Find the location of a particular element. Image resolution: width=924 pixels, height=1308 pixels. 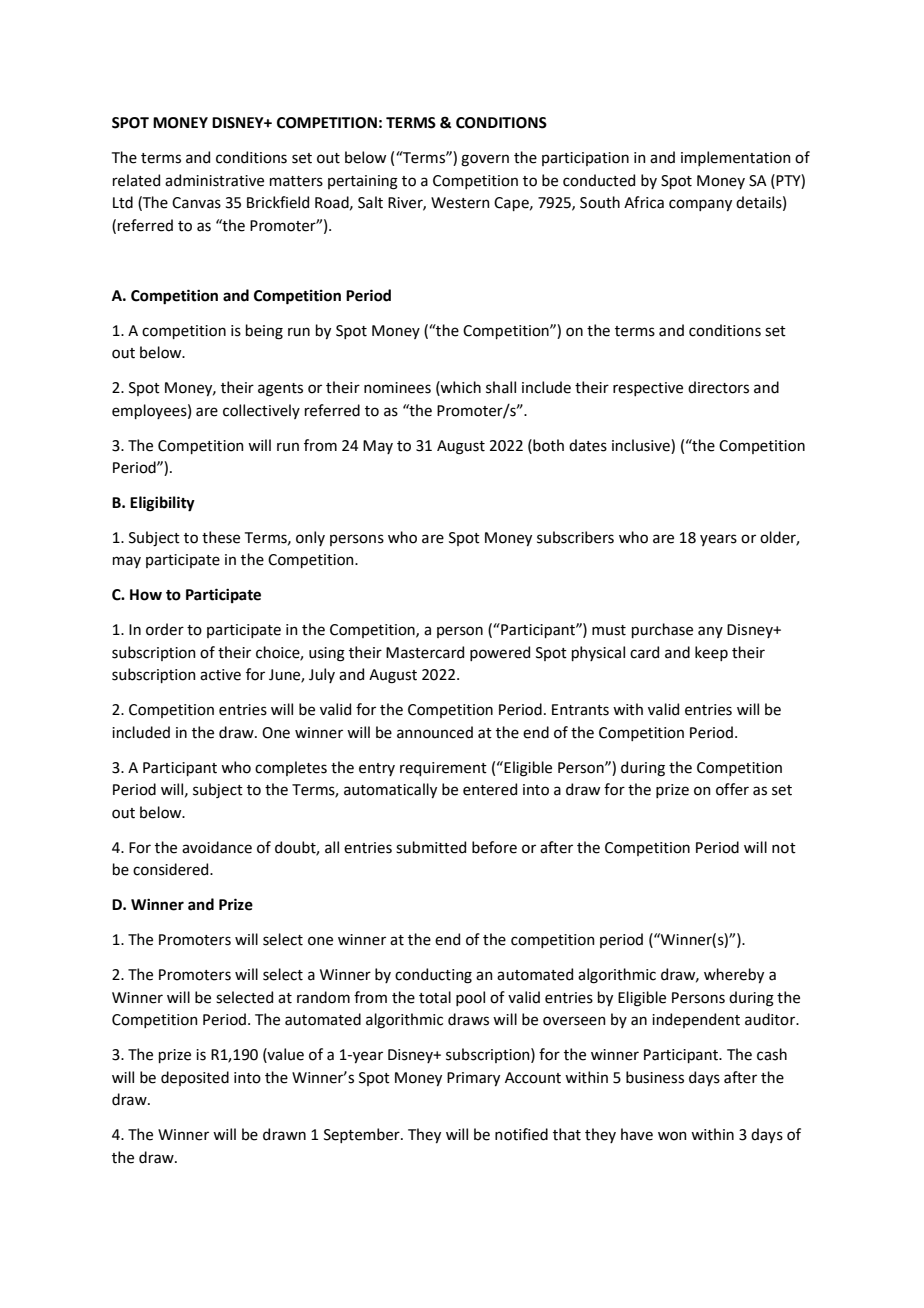

active is located at coordinates (220, 675).
